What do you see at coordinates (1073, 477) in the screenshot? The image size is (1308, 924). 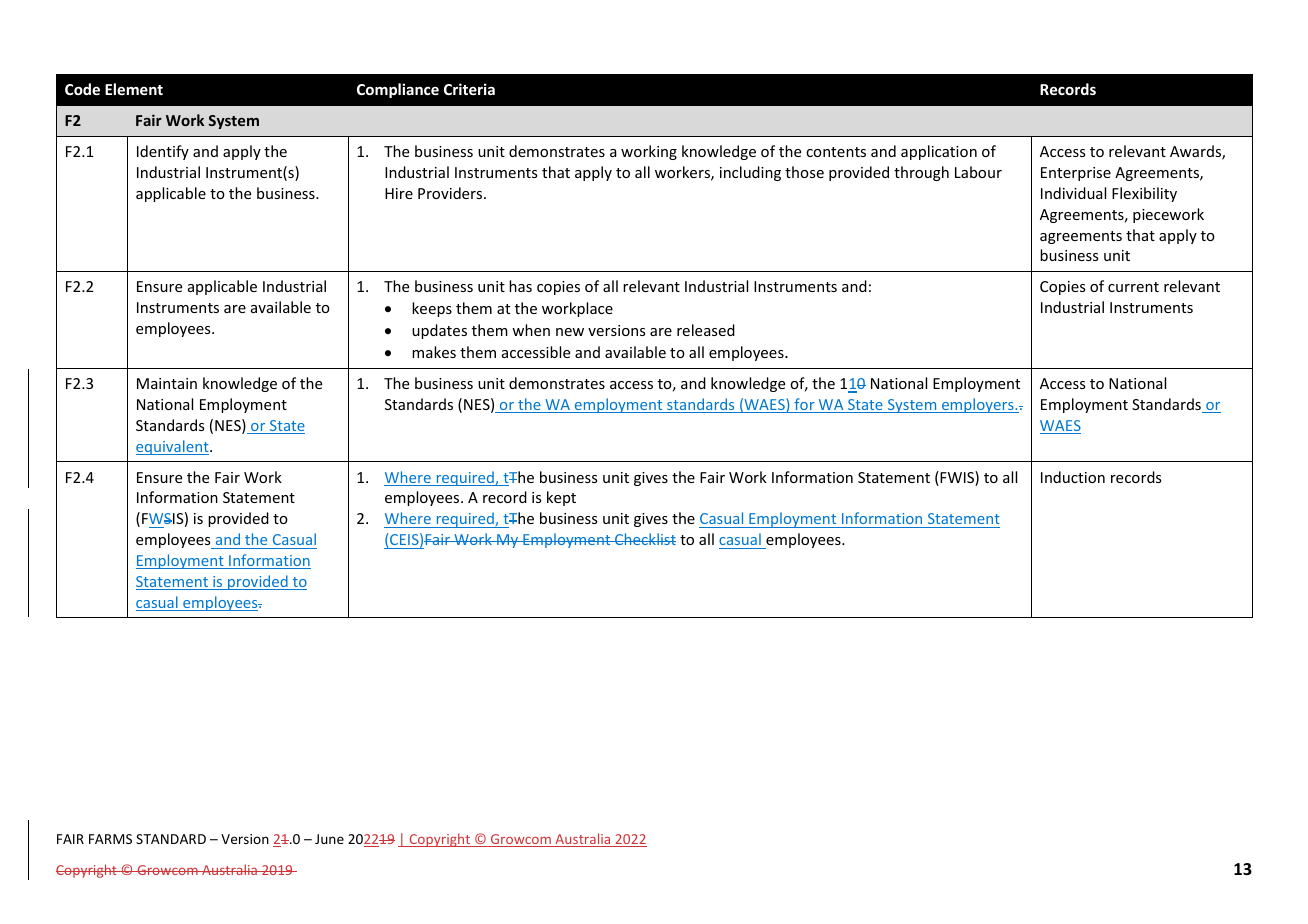 I see `Induction` at bounding box center [1073, 477].
